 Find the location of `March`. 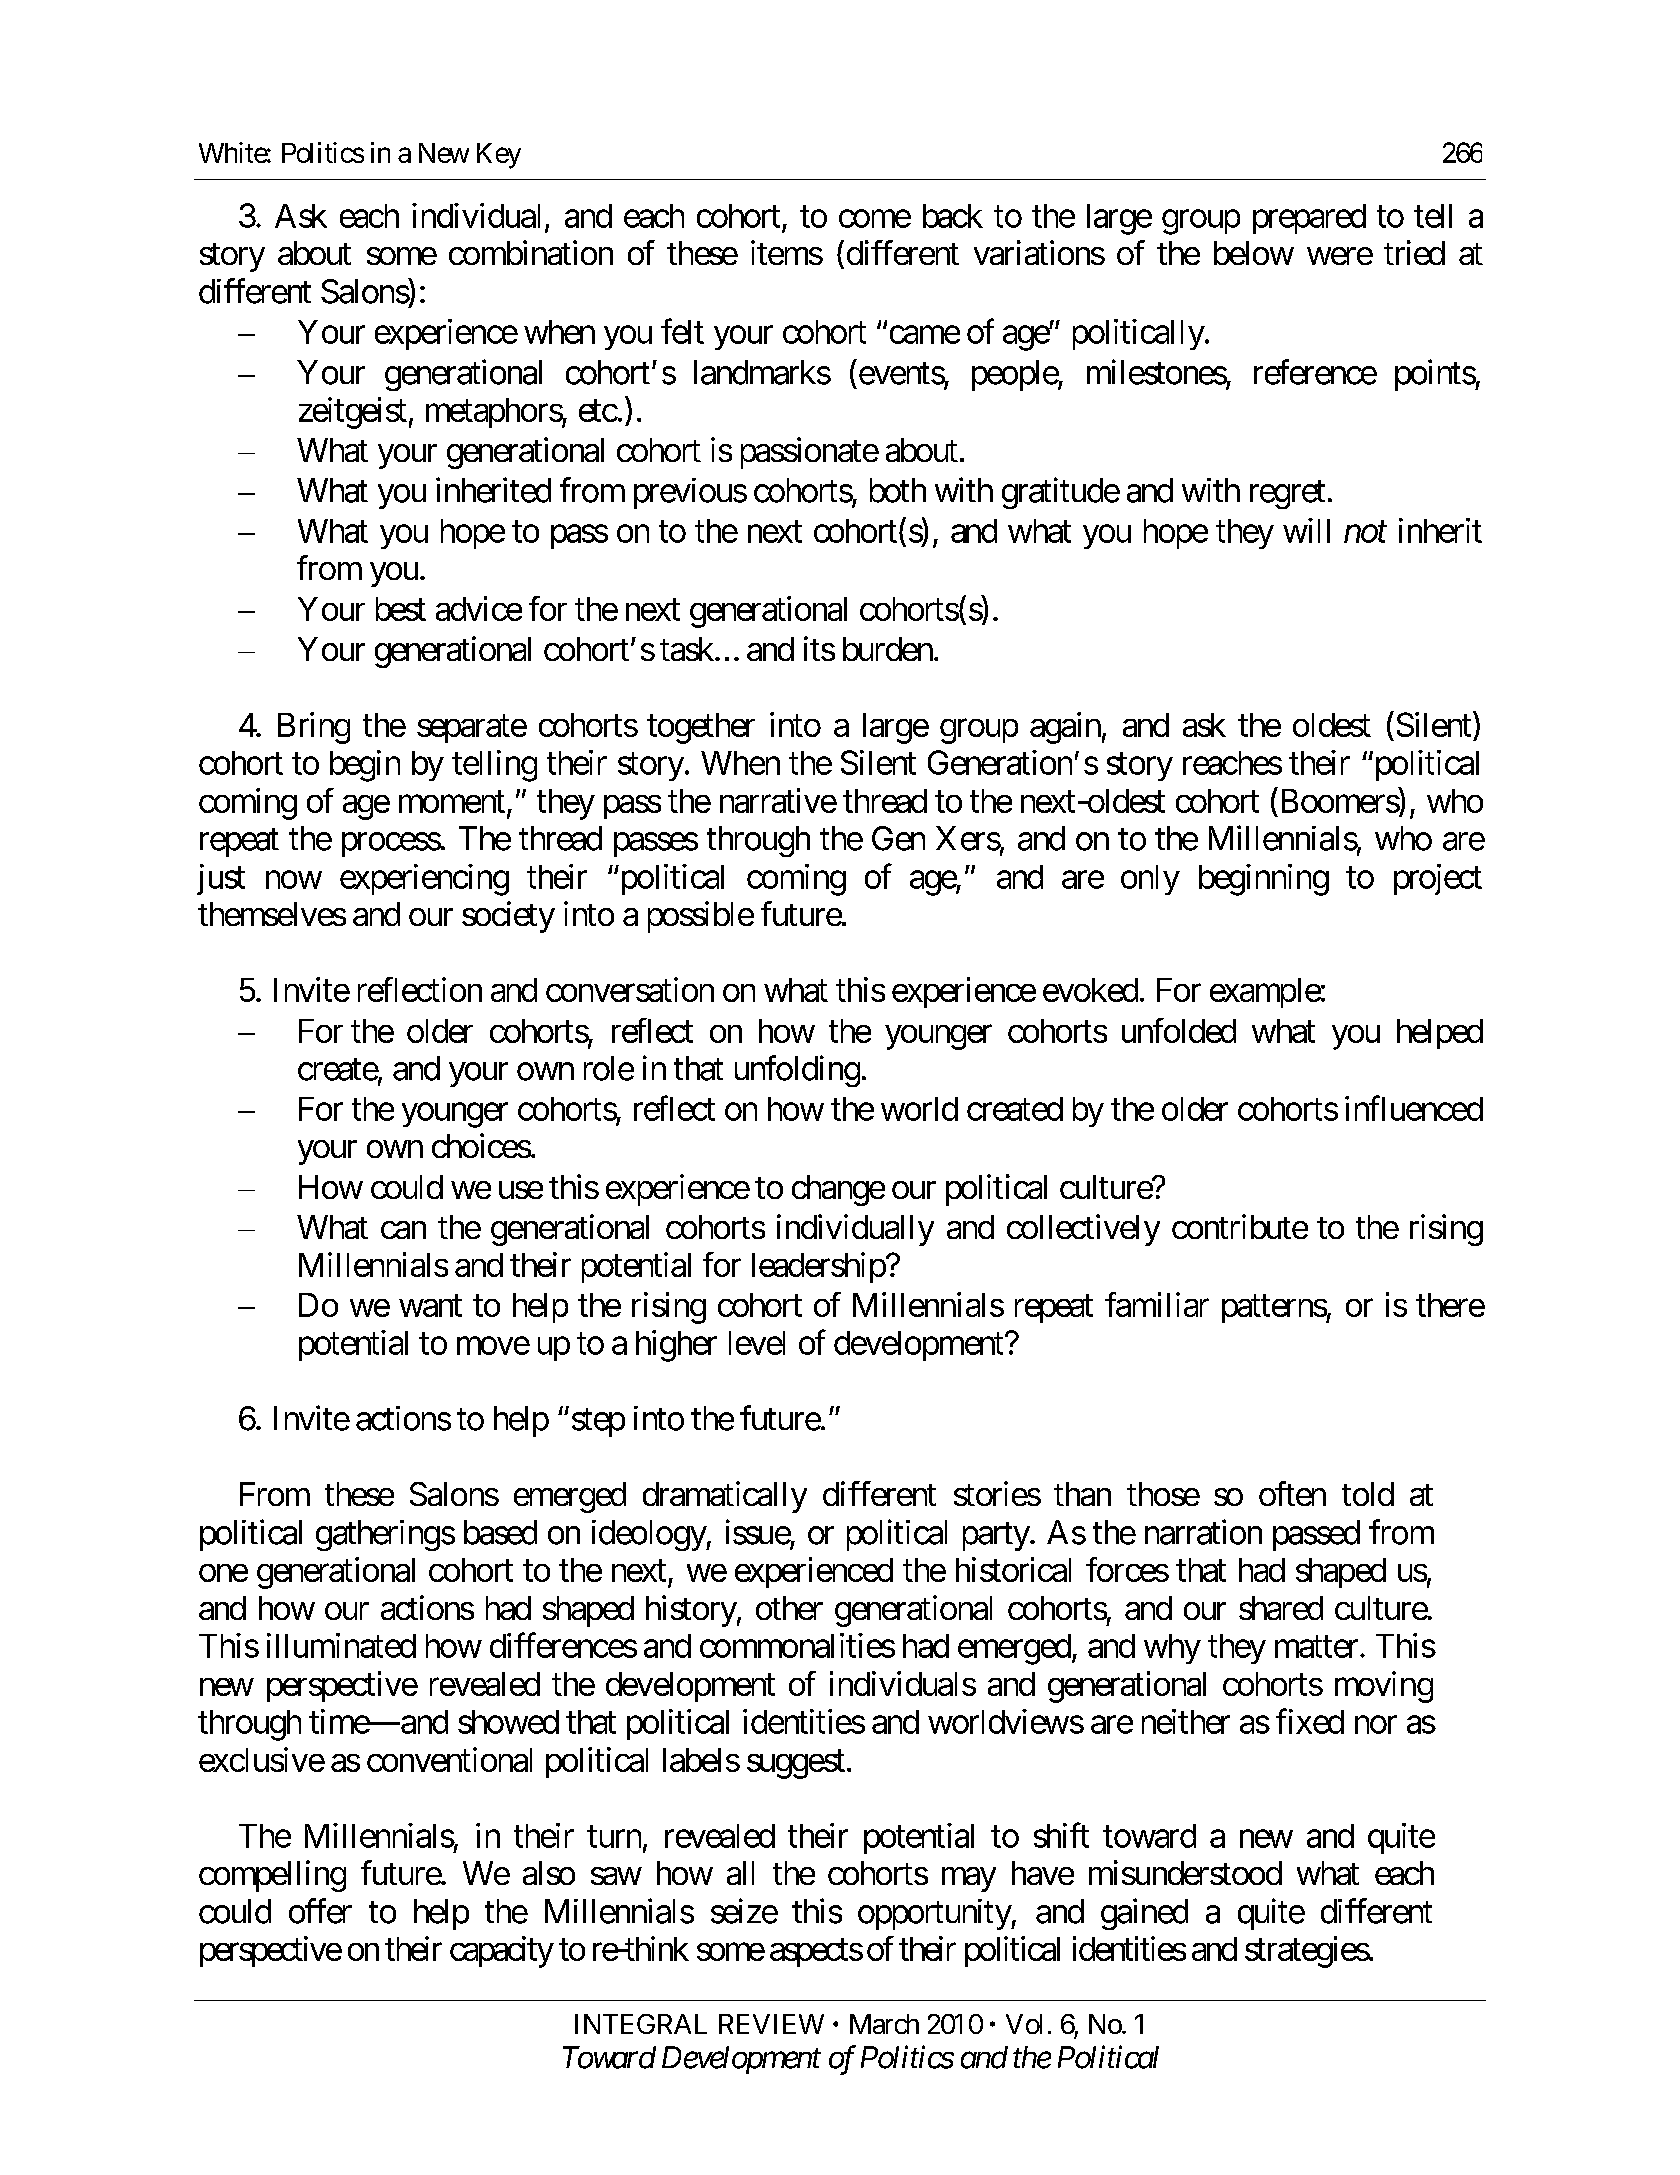

March is located at coordinates (884, 2024).
